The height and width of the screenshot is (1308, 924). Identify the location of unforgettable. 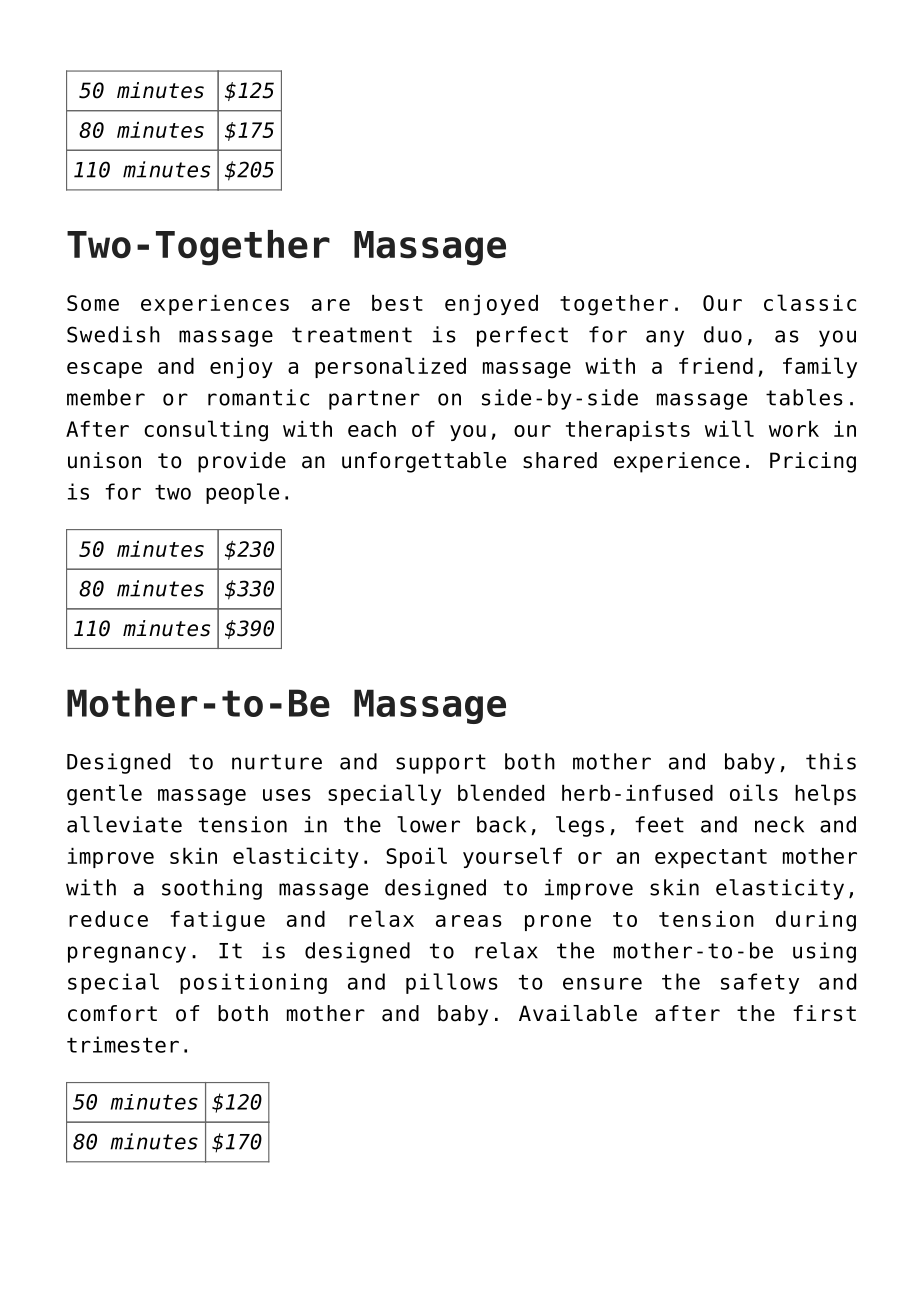
(424, 462).
